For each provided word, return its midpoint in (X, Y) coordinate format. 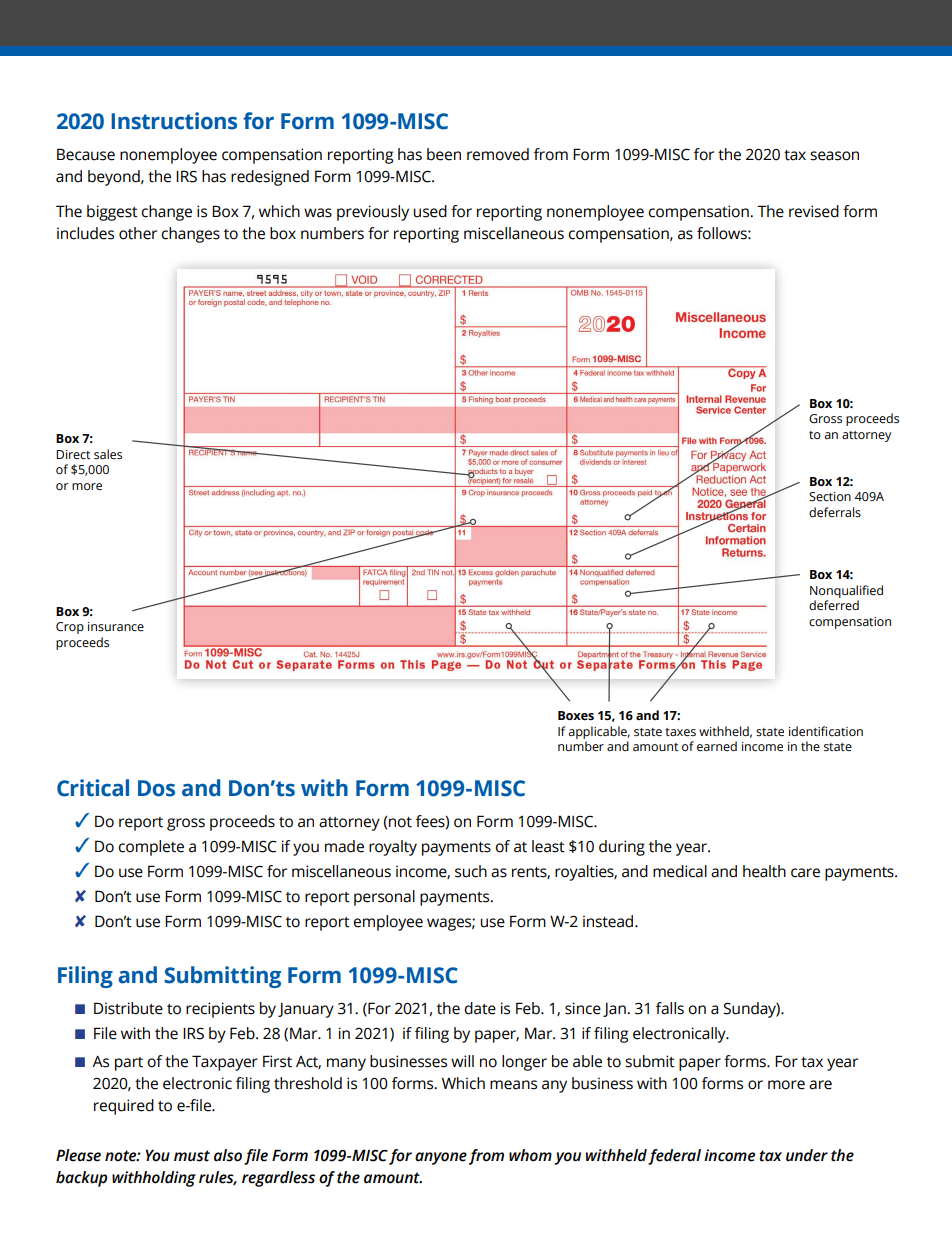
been (444, 154)
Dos (156, 788)
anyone (441, 1158)
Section (830, 496)
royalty (393, 848)
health (764, 871)
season (834, 156)
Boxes (576, 716)
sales (108, 454)
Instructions (174, 121)
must (192, 1156)
